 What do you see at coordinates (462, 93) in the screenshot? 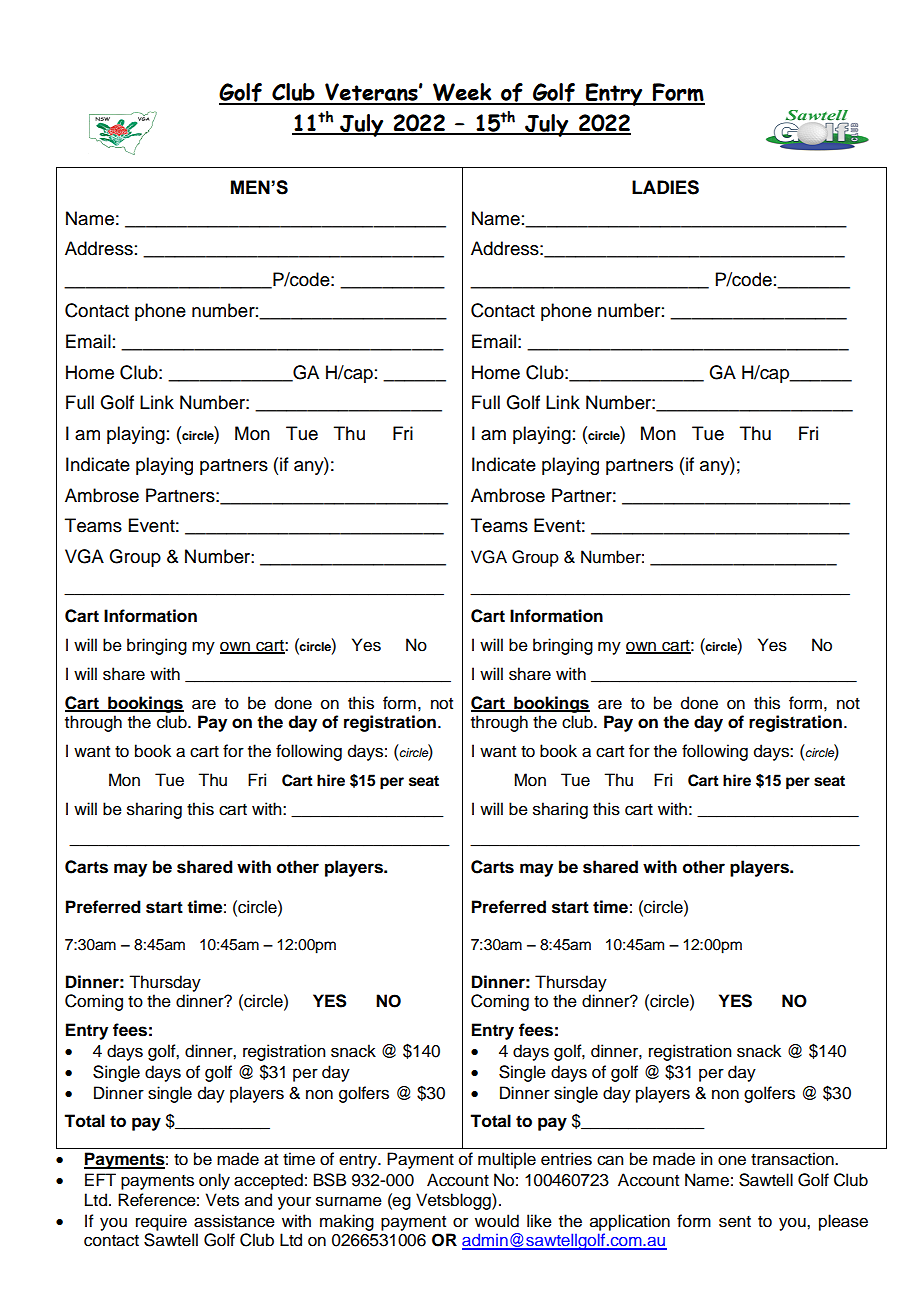
I see `Week` at bounding box center [462, 93].
